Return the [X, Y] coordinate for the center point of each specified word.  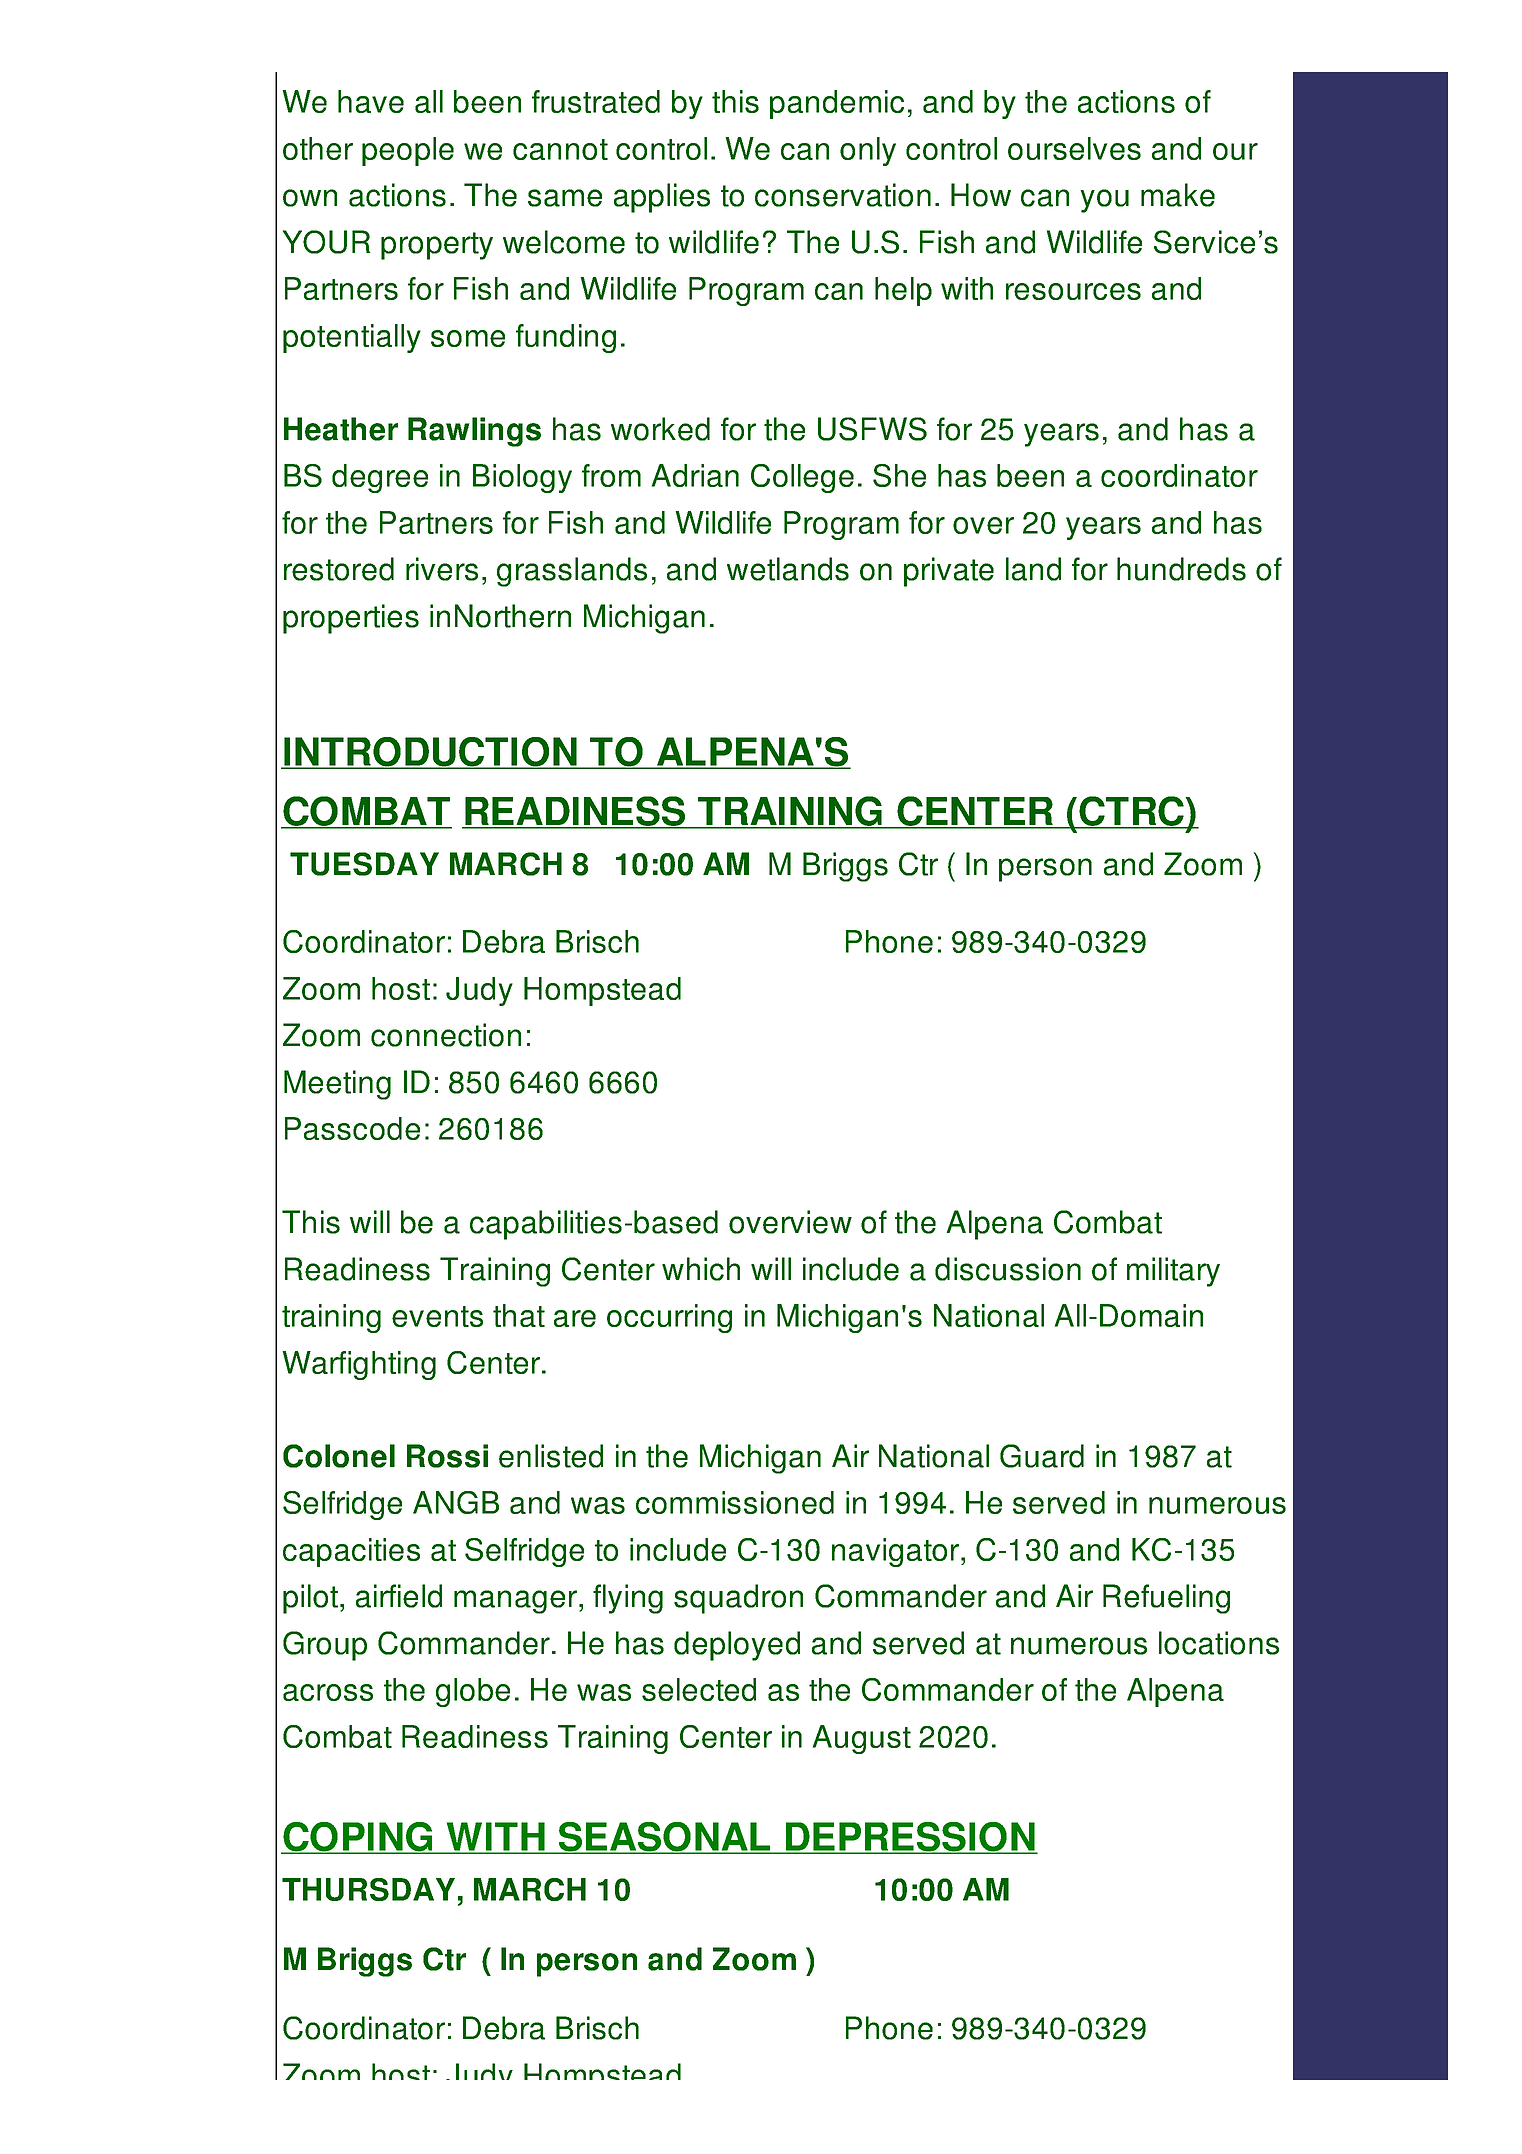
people [408, 151]
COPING [358, 1838]
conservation [843, 195]
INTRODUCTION [430, 753]
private [949, 572]
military [1173, 1272]
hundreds [1181, 569]
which [701, 1269]
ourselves [1074, 148]
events [437, 1316]
